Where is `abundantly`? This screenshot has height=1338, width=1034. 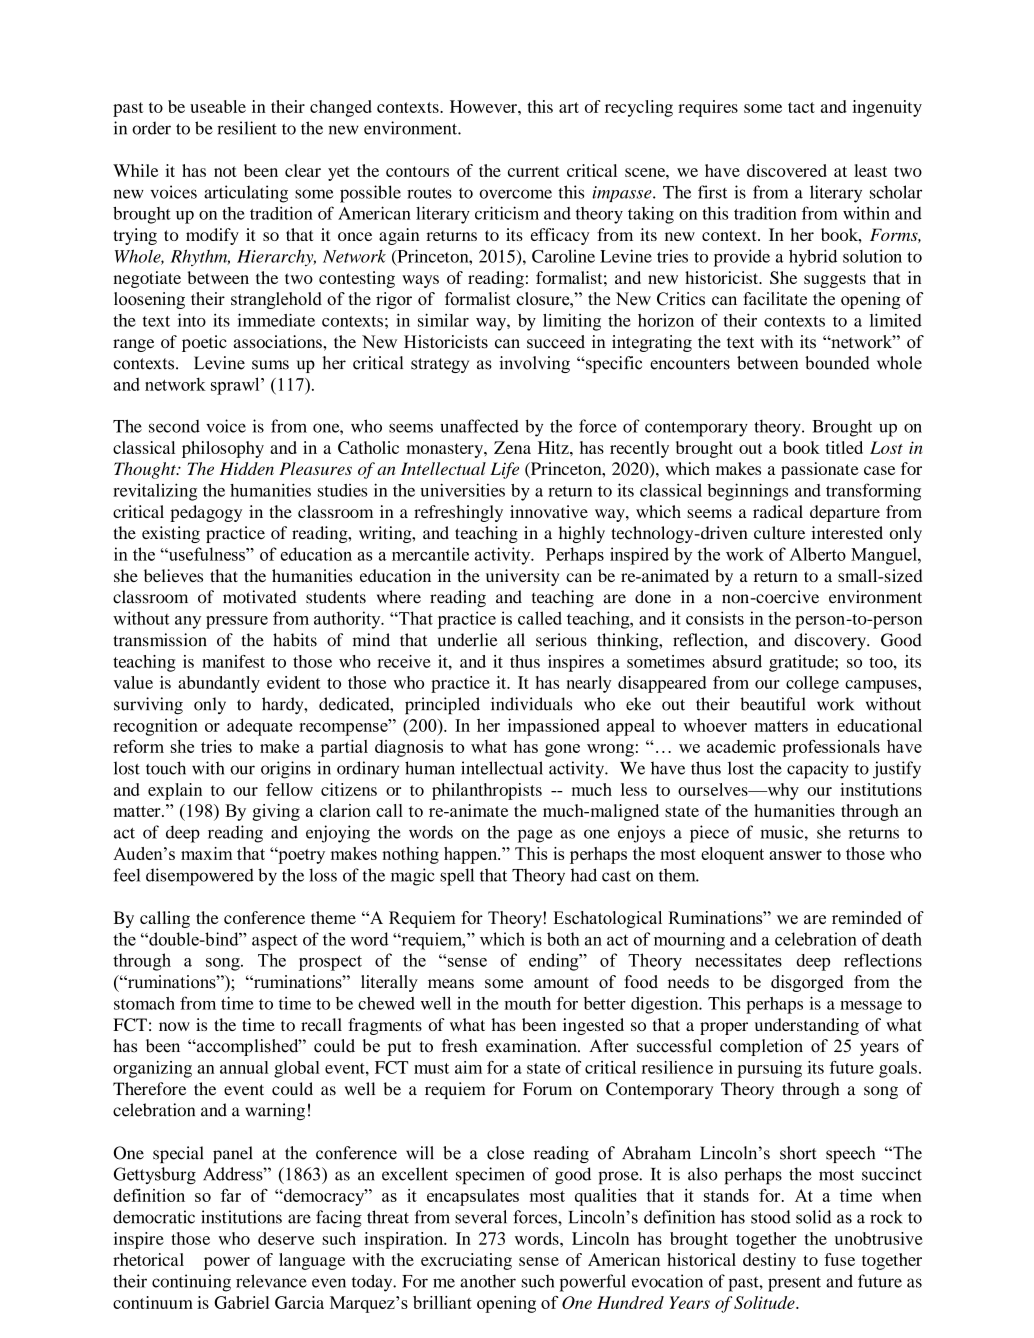 abundantly is located at coordinates (219, 684).
